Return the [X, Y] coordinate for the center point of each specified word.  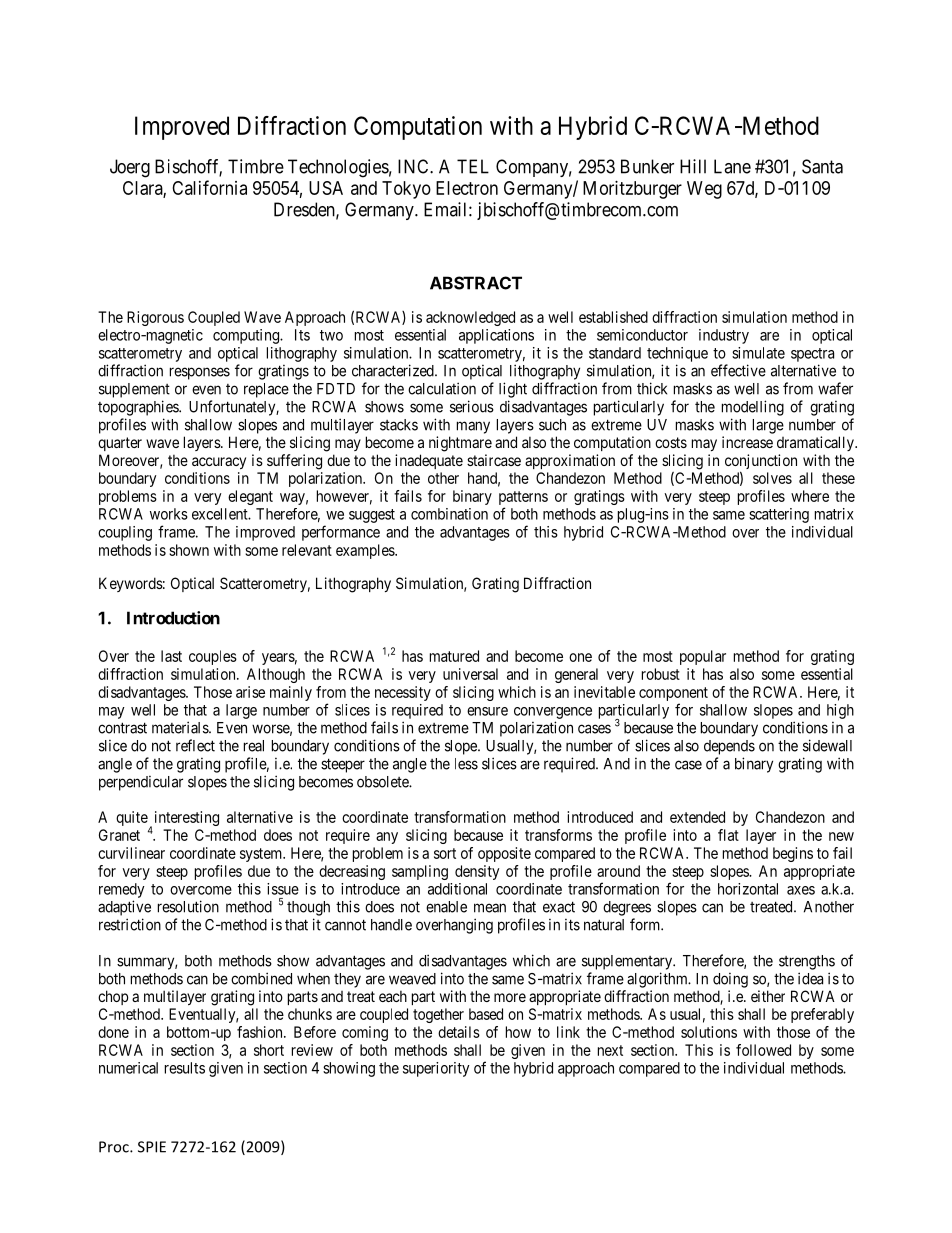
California [209, 187]
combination [449, 514]
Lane [732, 166]
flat [728, 835]
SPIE [152, 1147]
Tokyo [406, 190]
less [466, 764]
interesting [187, 818]
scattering [779, 515]
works [169, 514]
